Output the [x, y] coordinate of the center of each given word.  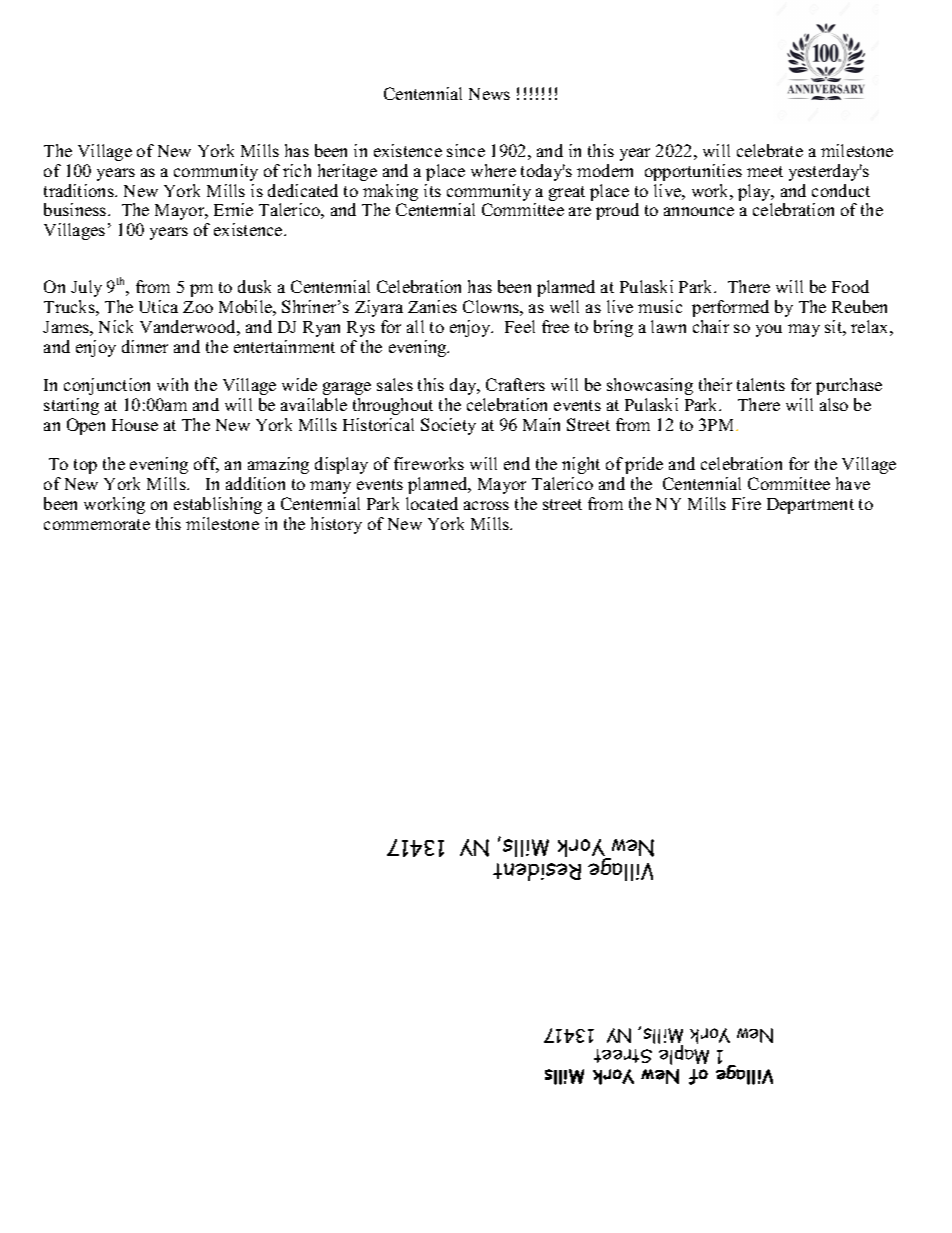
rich [297, 170]
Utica [158, 306]
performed [730, 308]
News [489, 94]
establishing [218, 505]
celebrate [770, 150]
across [486, 505]
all [415, 326]
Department [810, 506]
